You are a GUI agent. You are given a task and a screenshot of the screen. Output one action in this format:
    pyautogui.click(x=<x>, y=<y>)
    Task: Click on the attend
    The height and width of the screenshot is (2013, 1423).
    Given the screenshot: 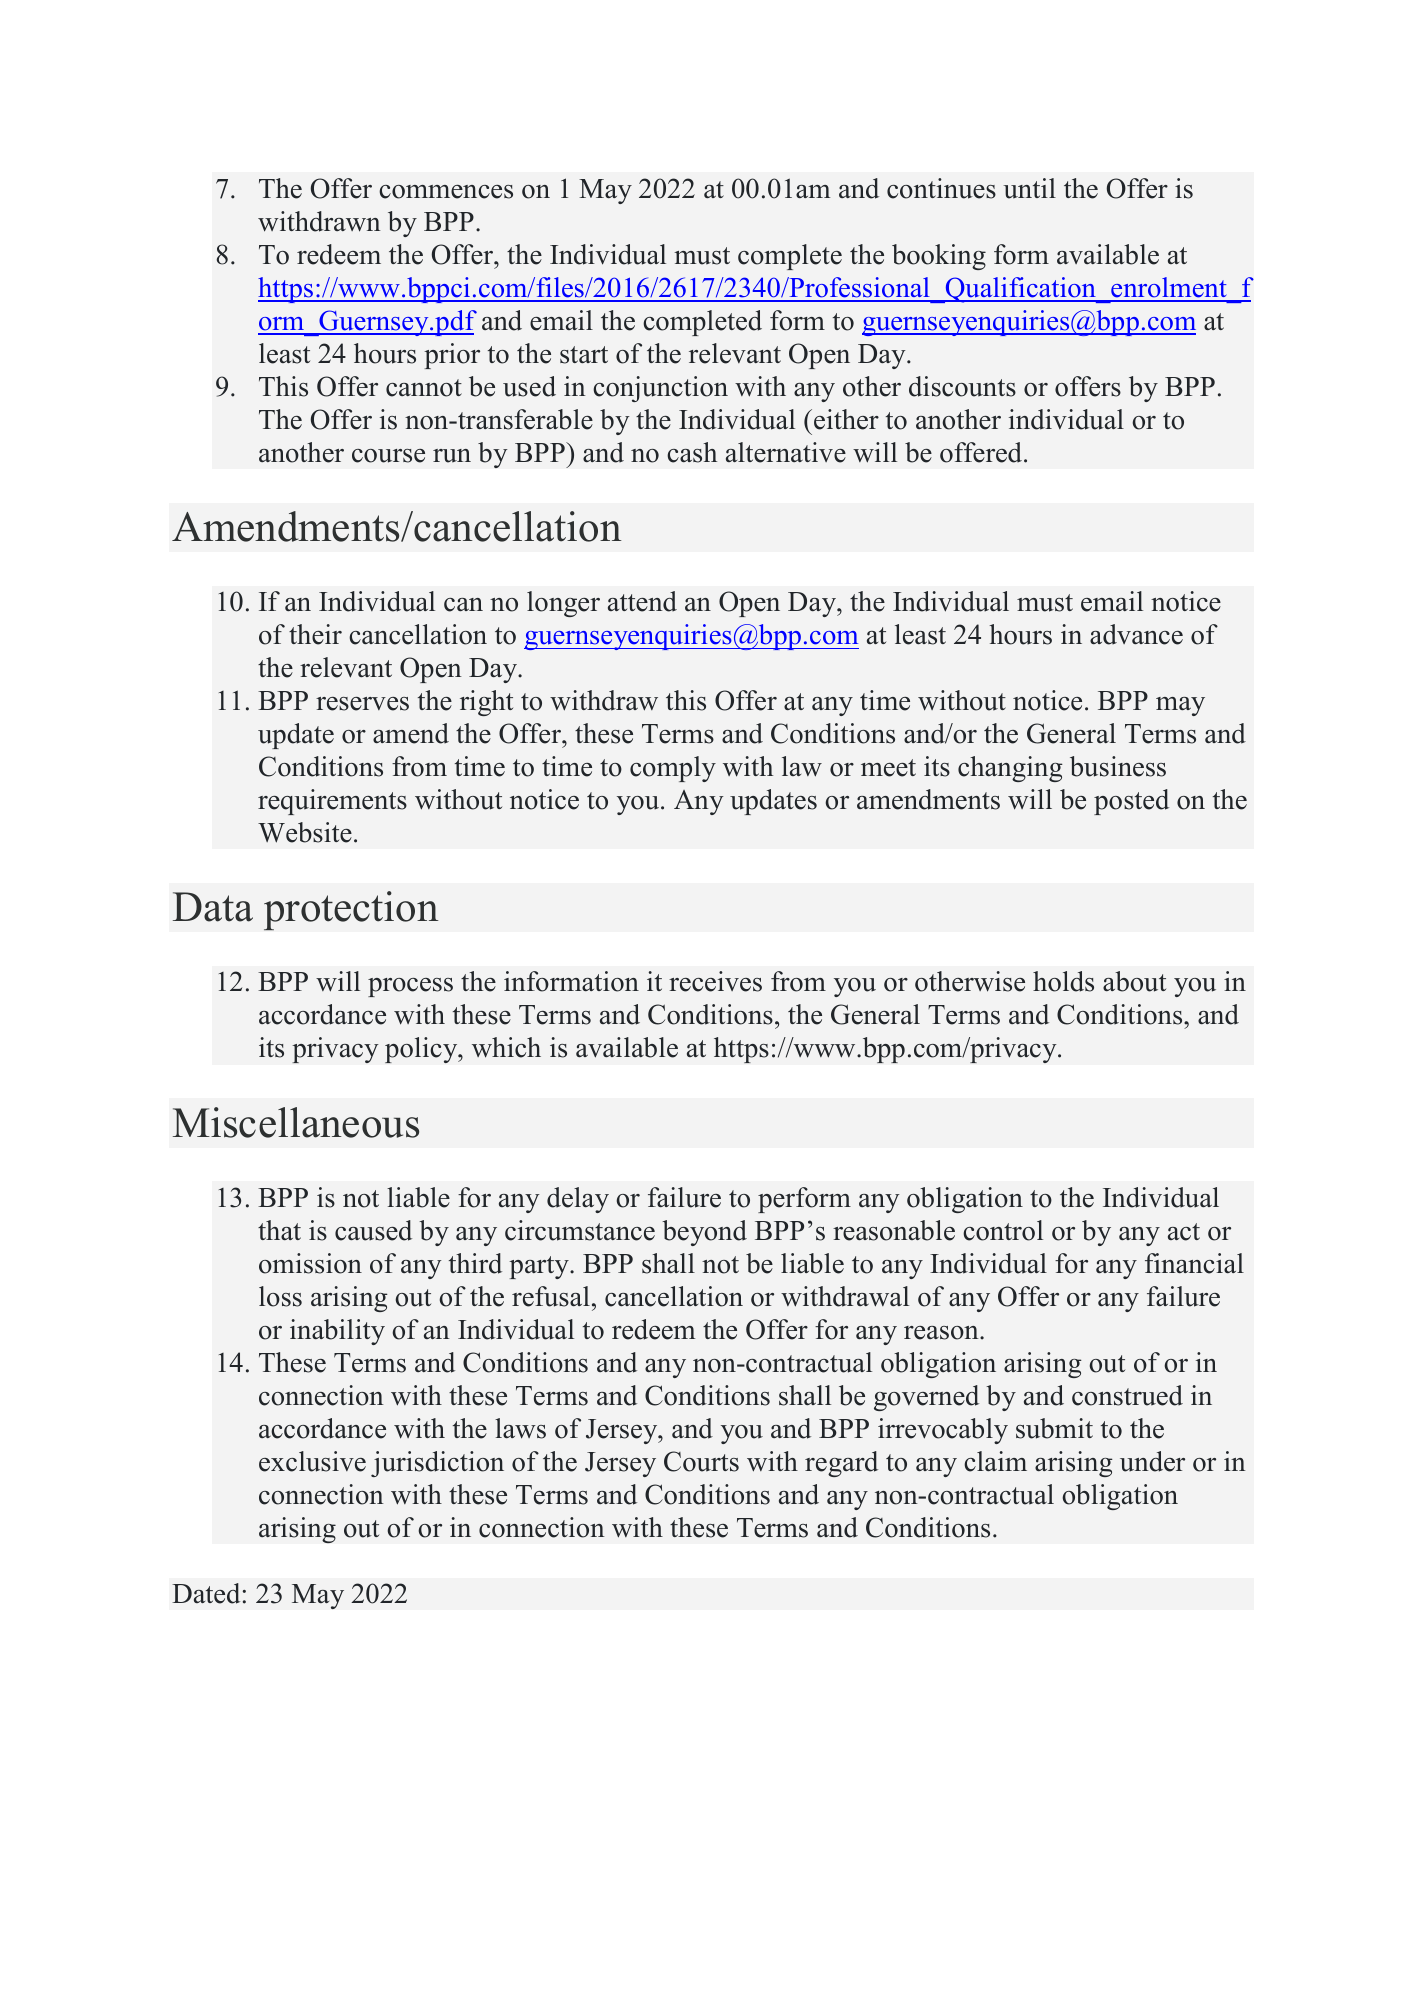 What is the action you would take?
    pyautogui.click(x=642, y=601)
